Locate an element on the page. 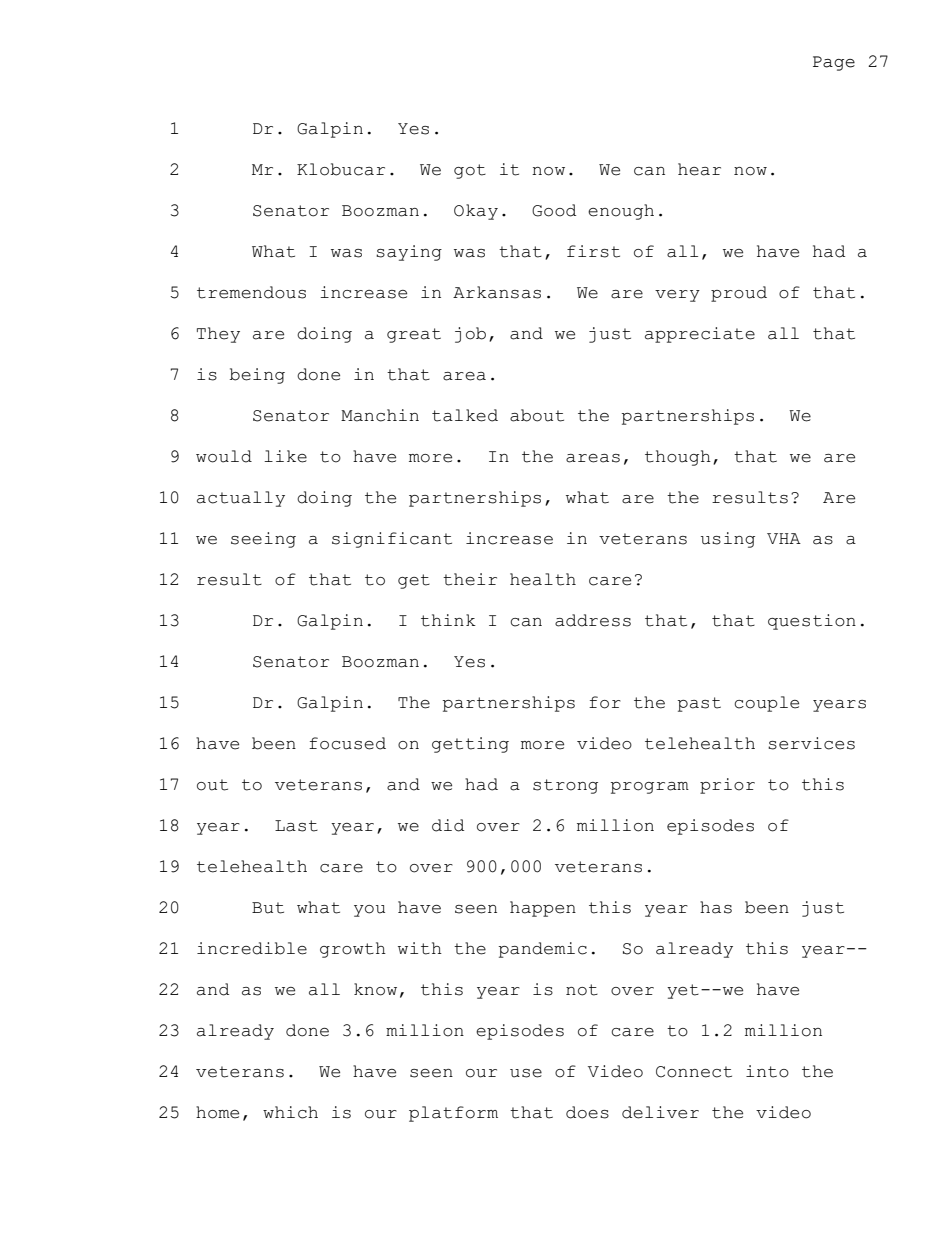 The height and width of the document is (1233, 952). into is located at coordinates (767, 1071).
